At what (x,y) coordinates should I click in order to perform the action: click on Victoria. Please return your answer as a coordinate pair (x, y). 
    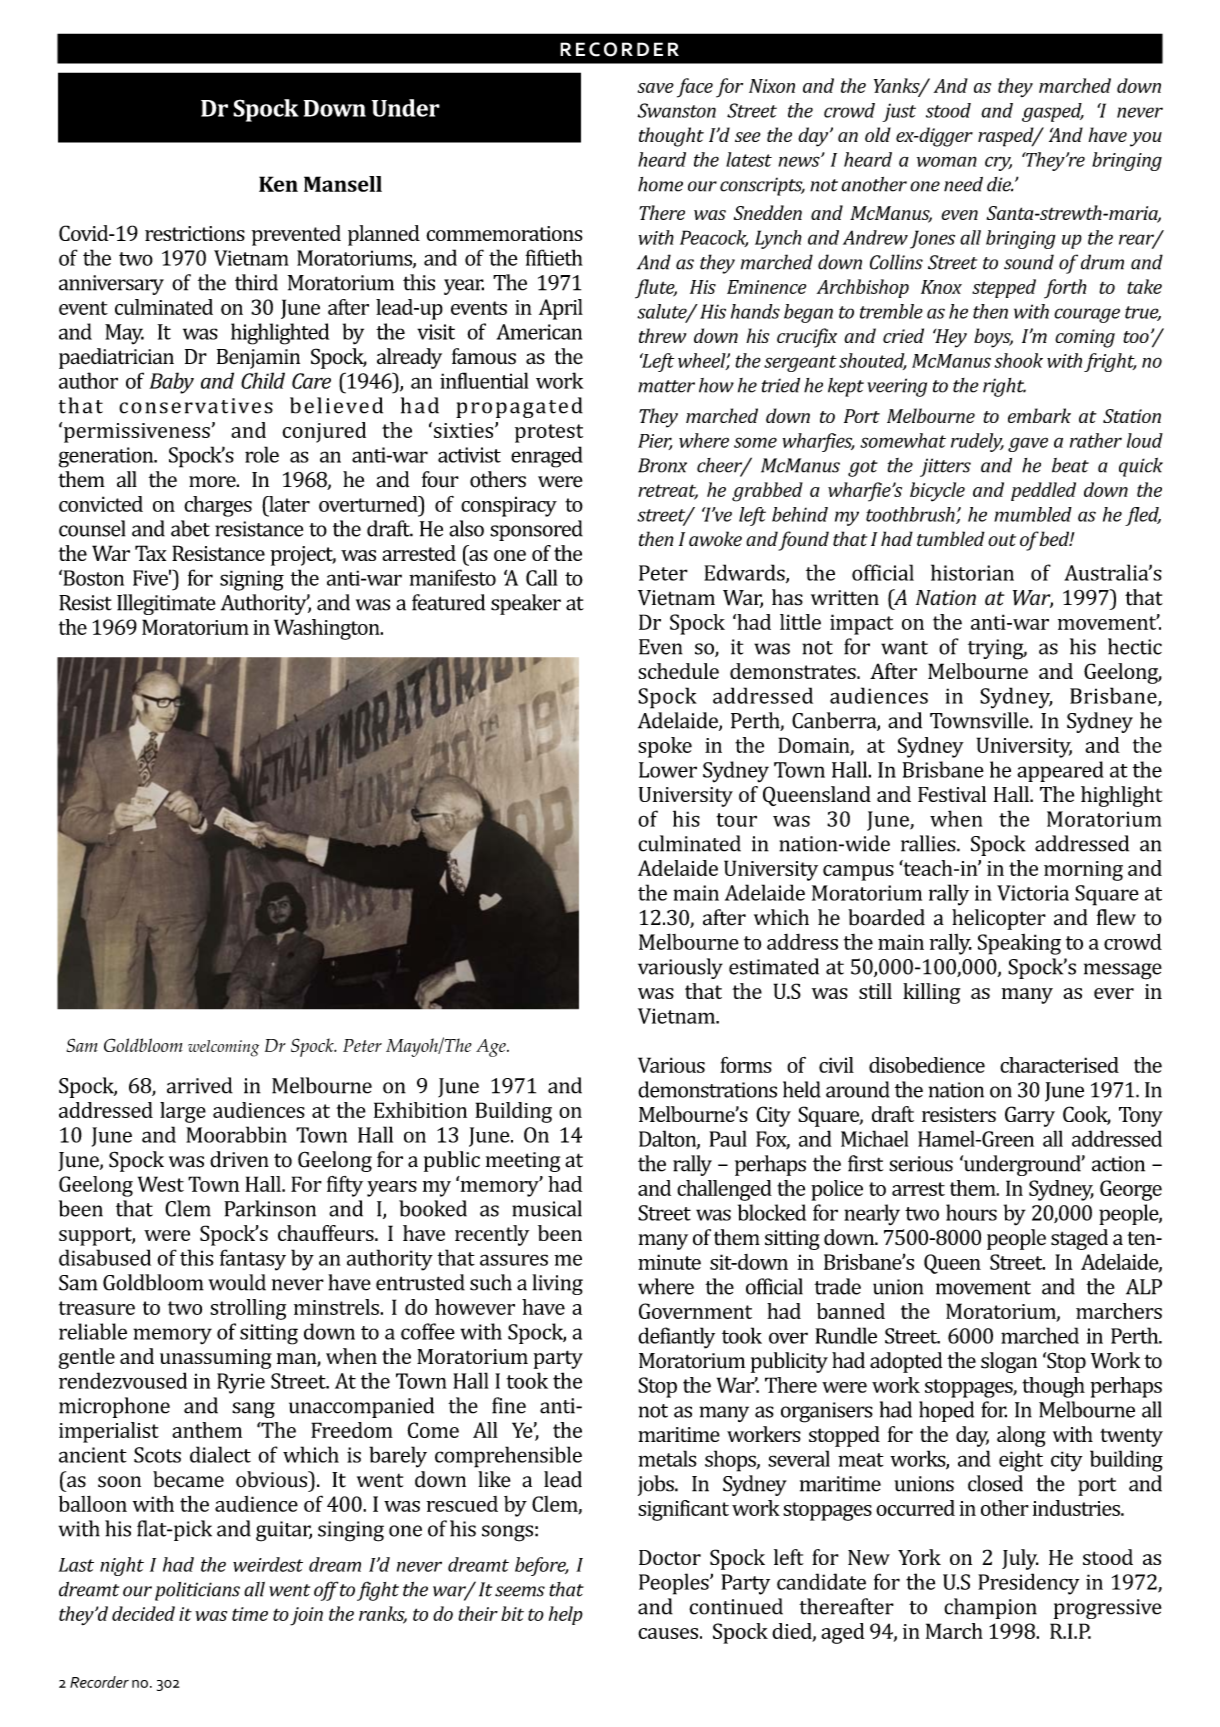
    Looking at the image, I should click on (1033, 893).
